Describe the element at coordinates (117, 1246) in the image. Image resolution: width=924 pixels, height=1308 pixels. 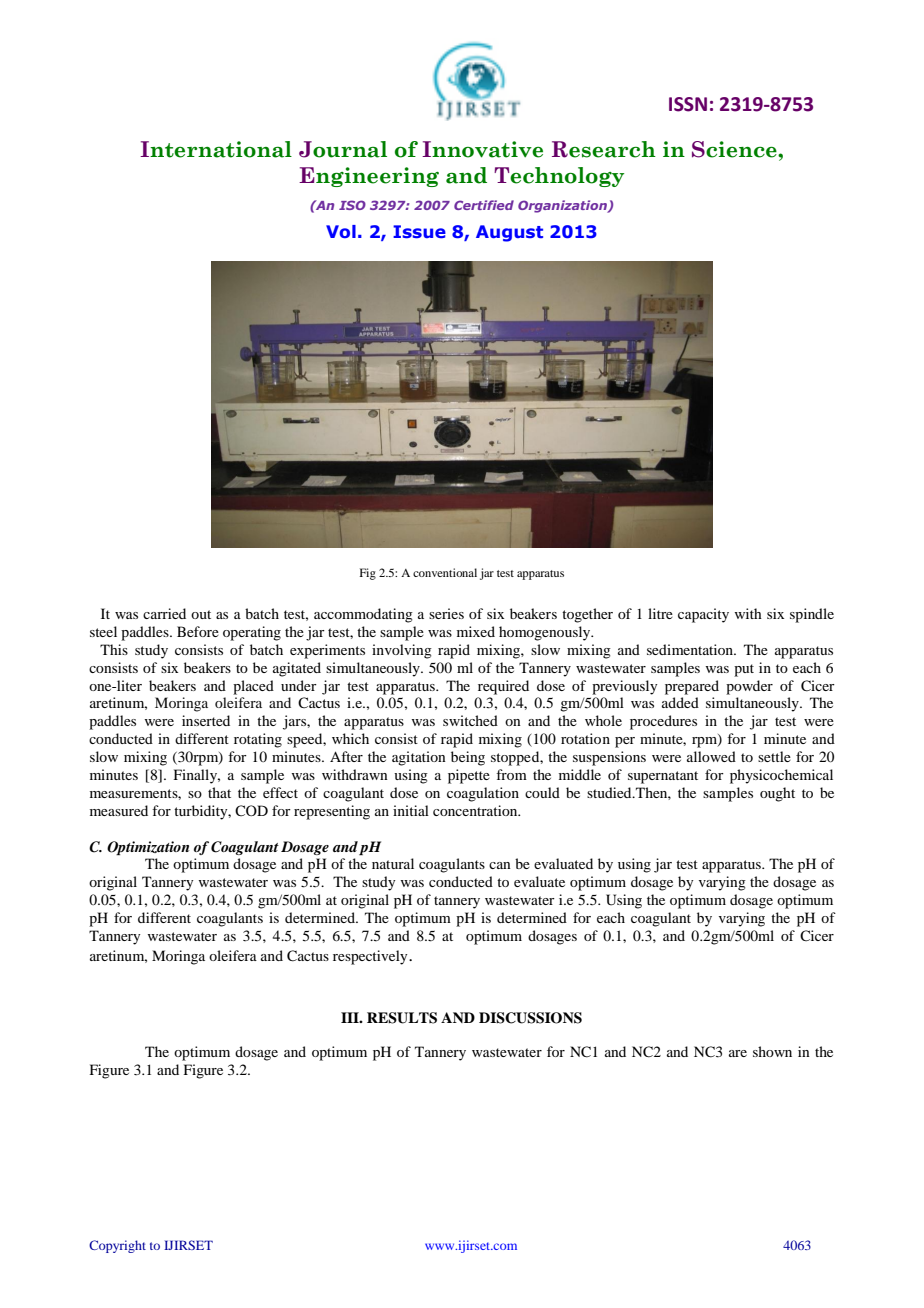
I see `Copyright` at that location.
